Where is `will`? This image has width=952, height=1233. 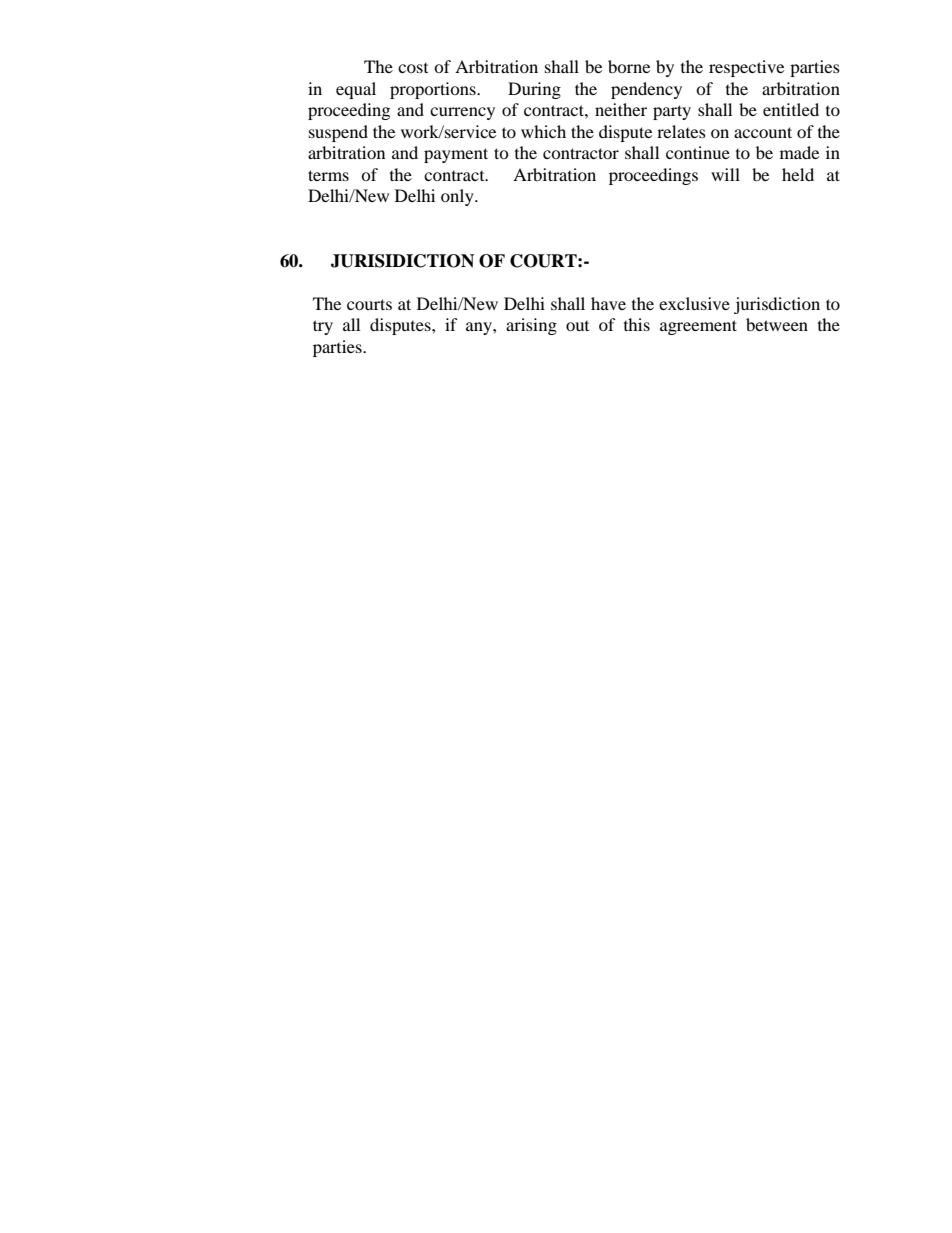
will is located at coordinates (725, 174).
